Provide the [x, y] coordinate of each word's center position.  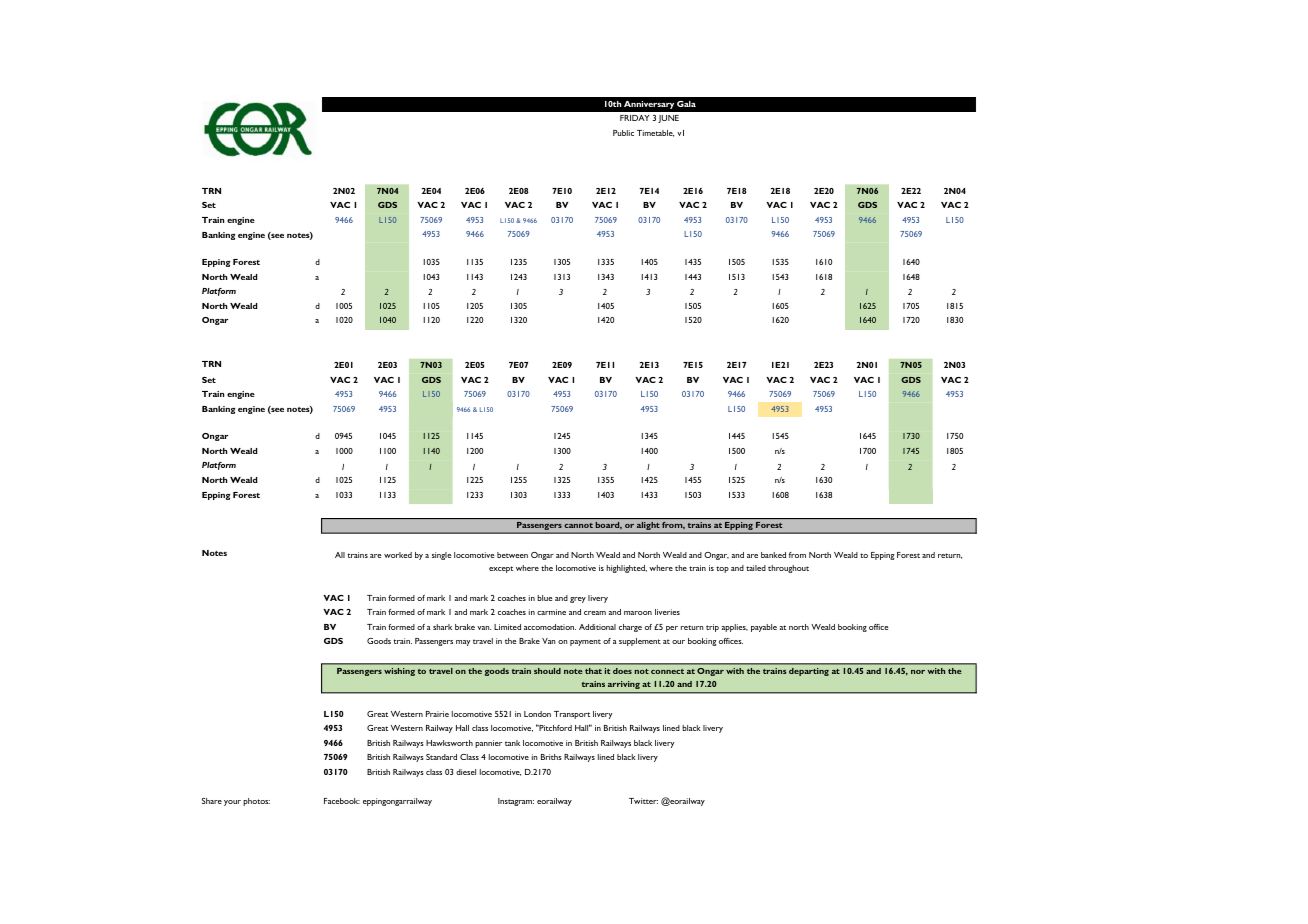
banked [773, 555]
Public [623, 133]
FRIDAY [635, 118]
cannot [579, 525]
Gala [686, 104]
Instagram [516, 802]
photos [256, 802]
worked [398, 555]
